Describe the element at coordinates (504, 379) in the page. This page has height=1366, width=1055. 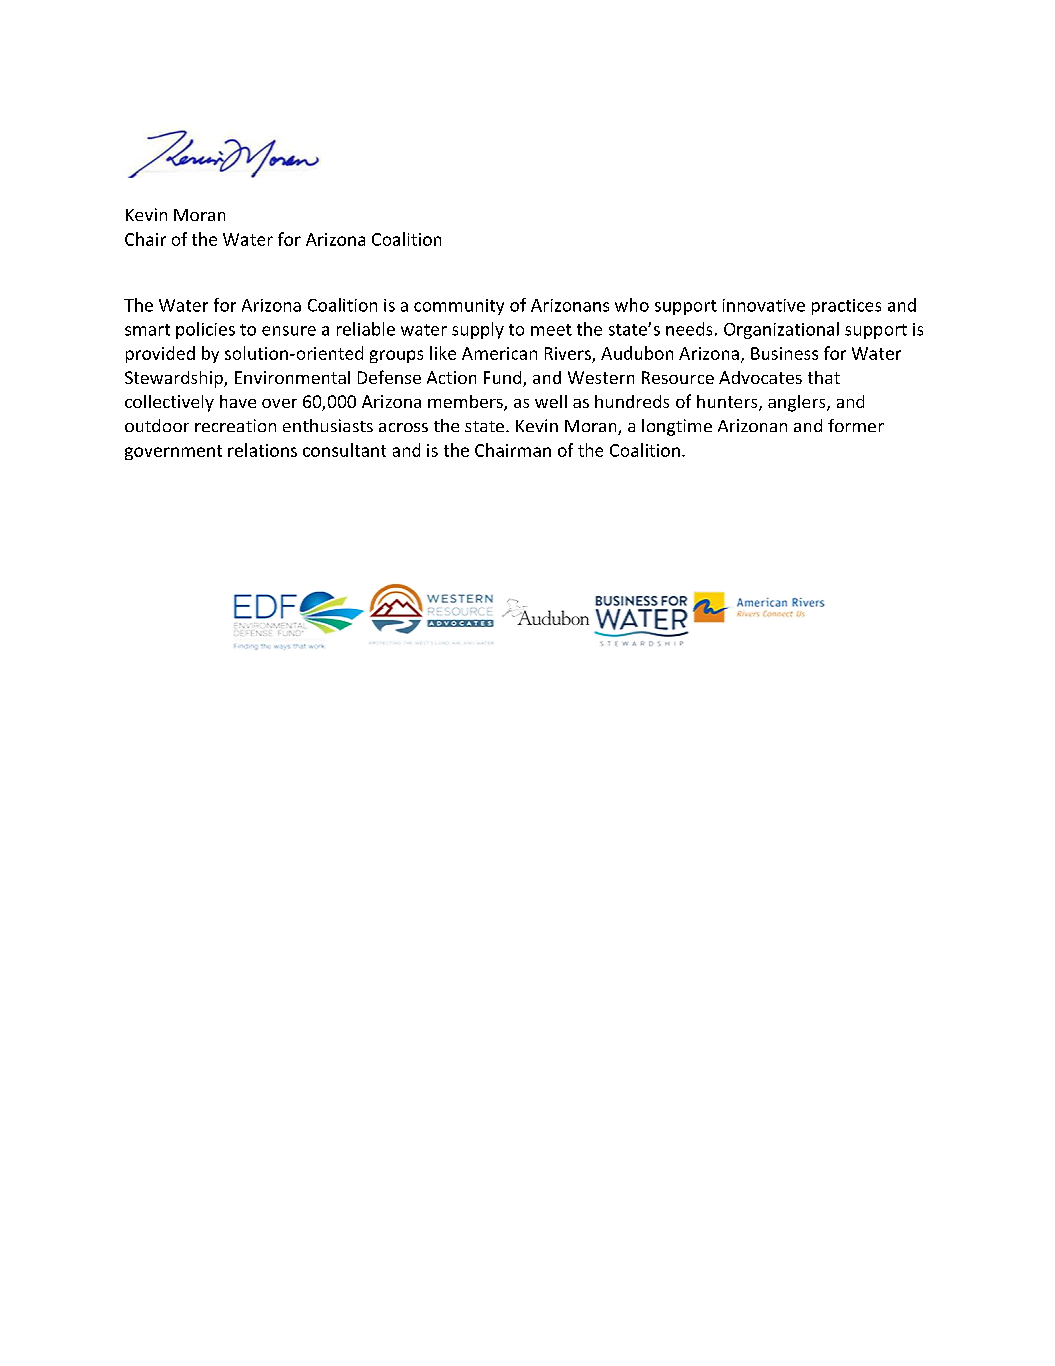
I see `Fund` at that location.
